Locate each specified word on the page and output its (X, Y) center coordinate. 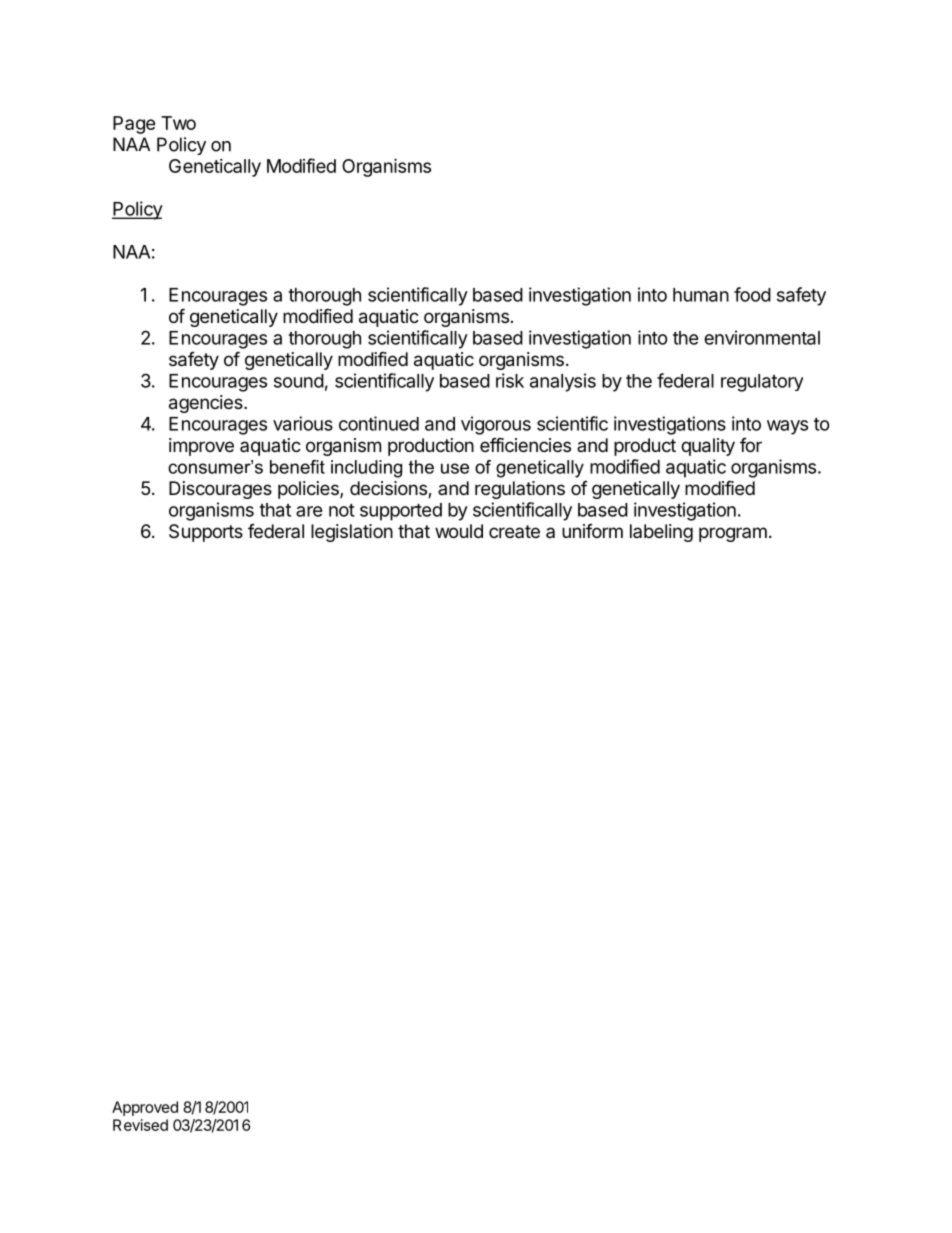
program (733, 534)
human (701, 295)
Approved (145, 1108)
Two (178, 123)
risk (510, 380)
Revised (140, 1125)
